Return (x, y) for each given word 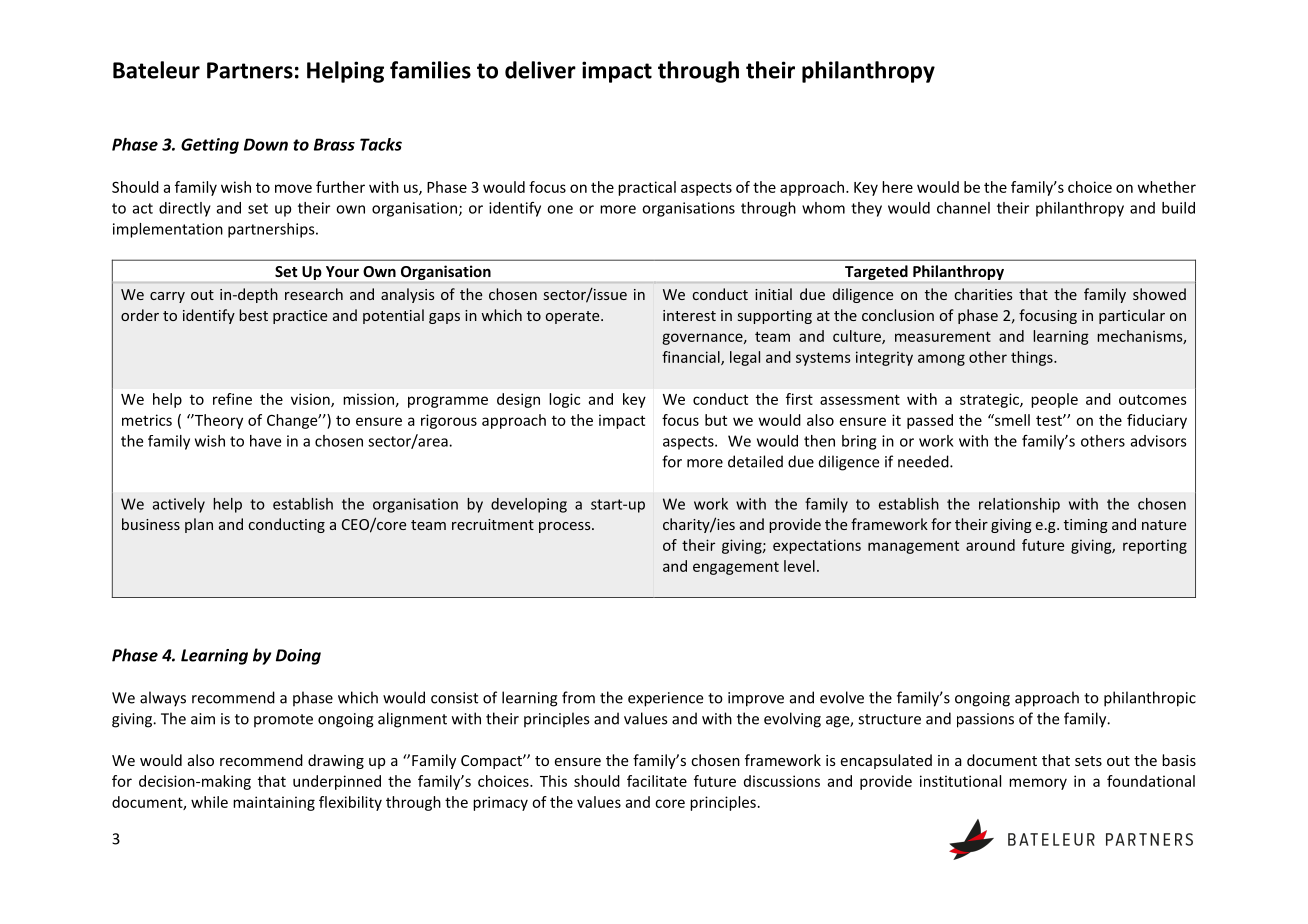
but (716, 420)
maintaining (274, 803)
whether (1167, 187)
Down (266, 144)
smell (1011, 420)
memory (1038, 784)
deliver (540, 70)
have (265, 441)
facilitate (657, 781)
